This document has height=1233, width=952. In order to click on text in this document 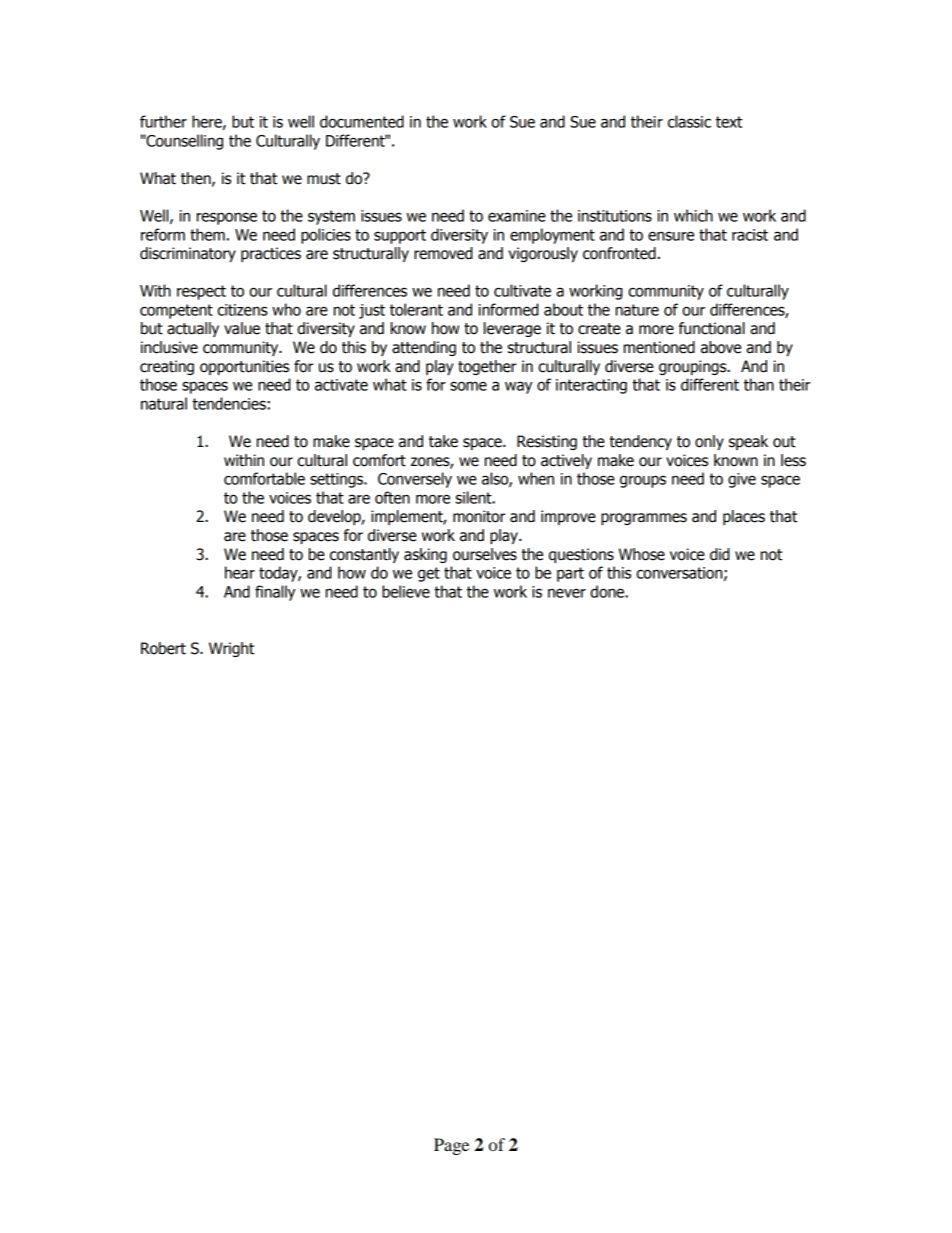, I will do `click(729, 122)`.
